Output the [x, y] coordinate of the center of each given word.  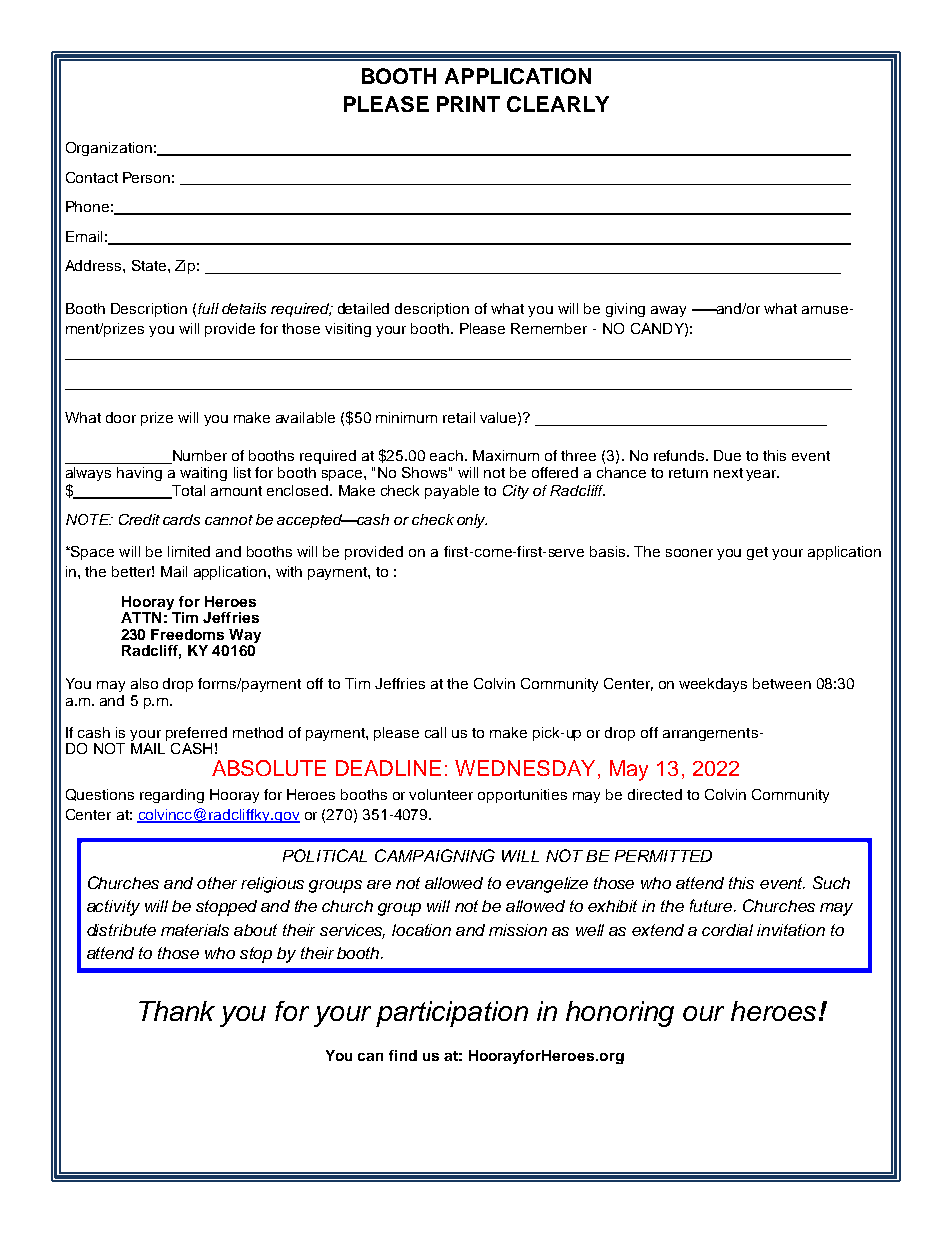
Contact [92, 177]
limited [189, 551]
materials [195, 930]
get [757, 553]
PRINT [468, 104]
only [472, 521]
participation [452, 1014]
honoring [620, 1014]
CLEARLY [558, 104]
